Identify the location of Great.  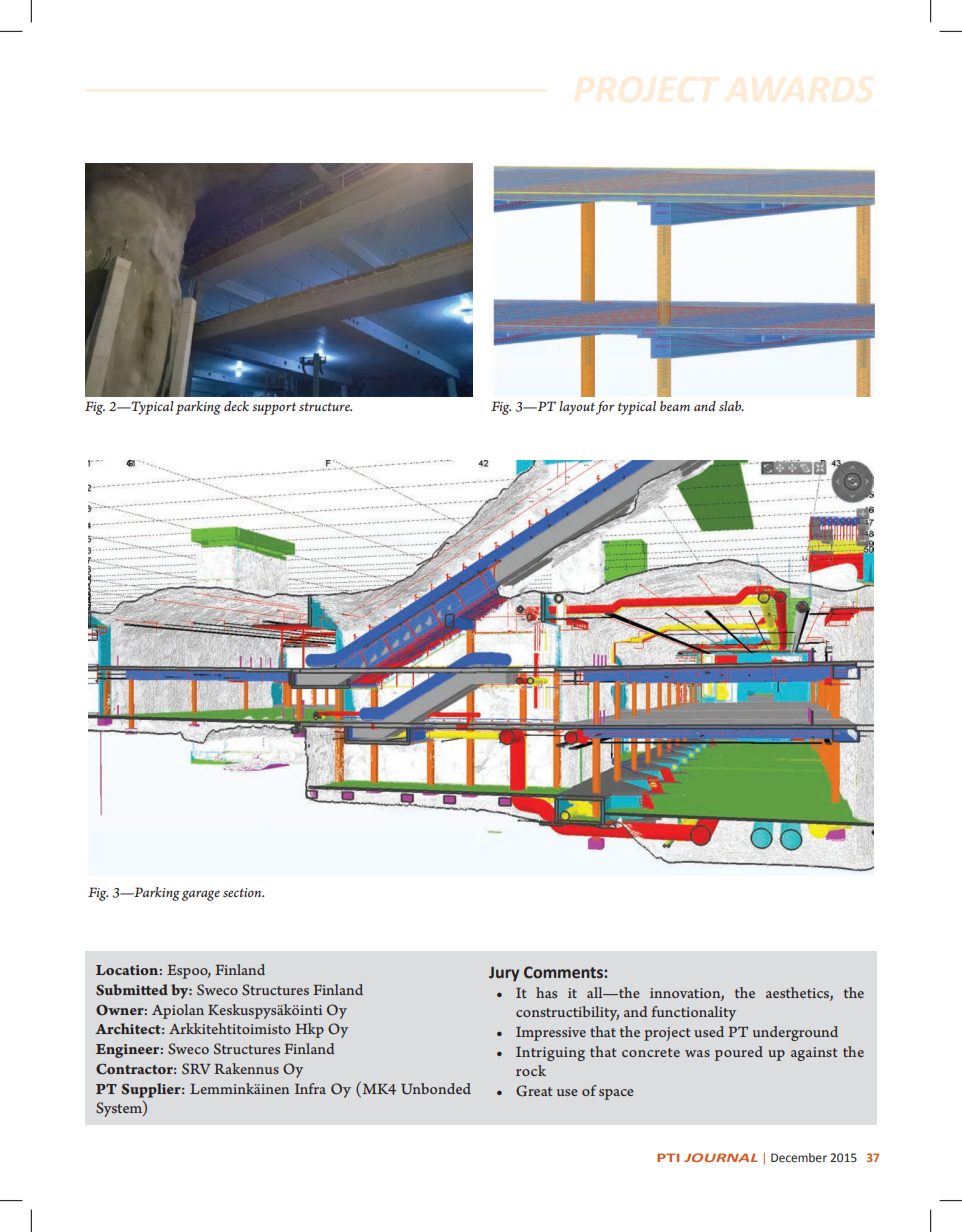
(534, 1091).
